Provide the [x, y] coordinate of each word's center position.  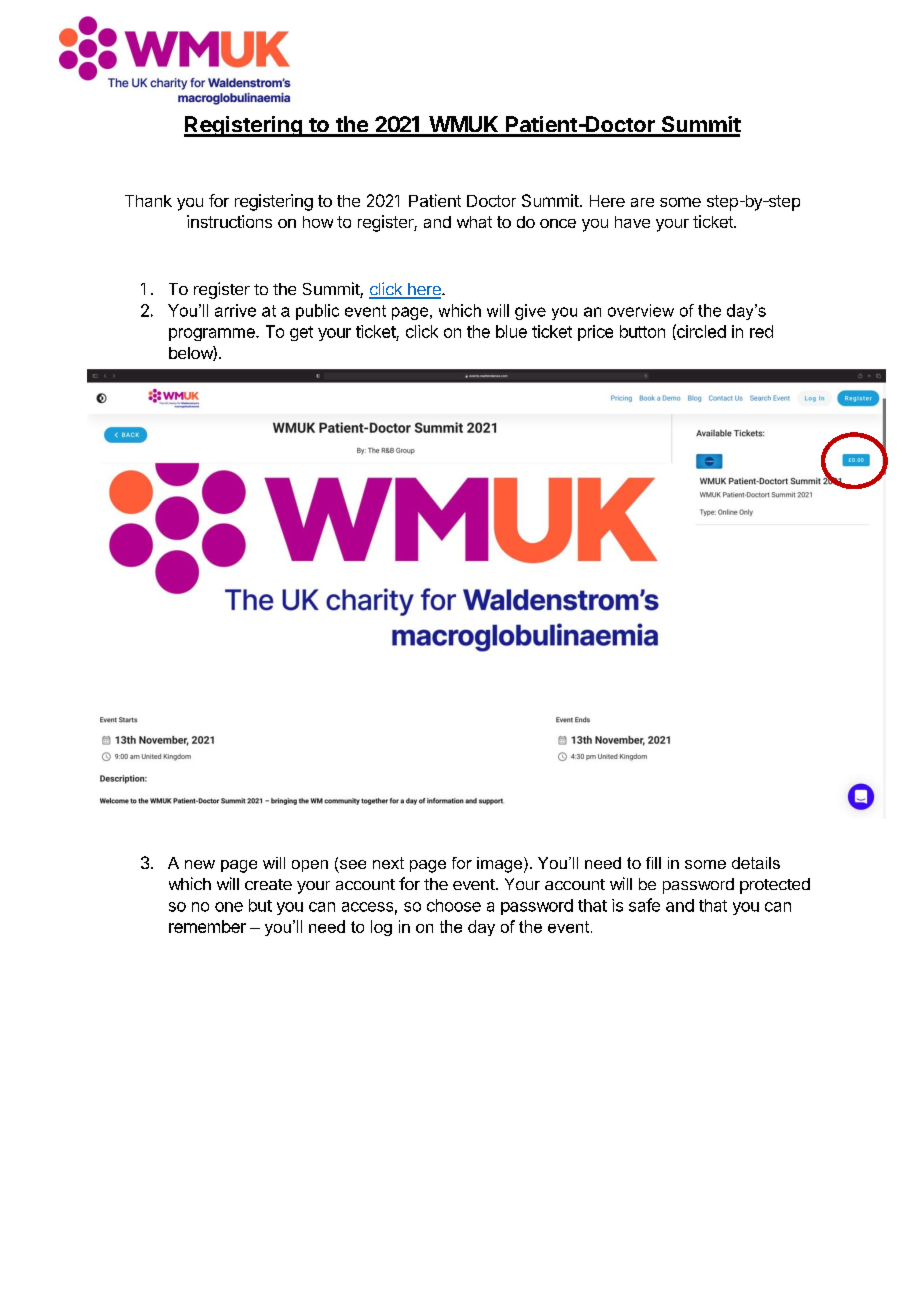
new [200, 864]
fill [653, 863]
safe [644, 905]
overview [641, 310]
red [761, 331]
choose [454, 905]
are [642, 202]
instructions [229, 221]
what [474, 222]
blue [511, 331]
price [595, 333]
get [301, 333]
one [229, 907]
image [501, 865]
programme [213, 334]
